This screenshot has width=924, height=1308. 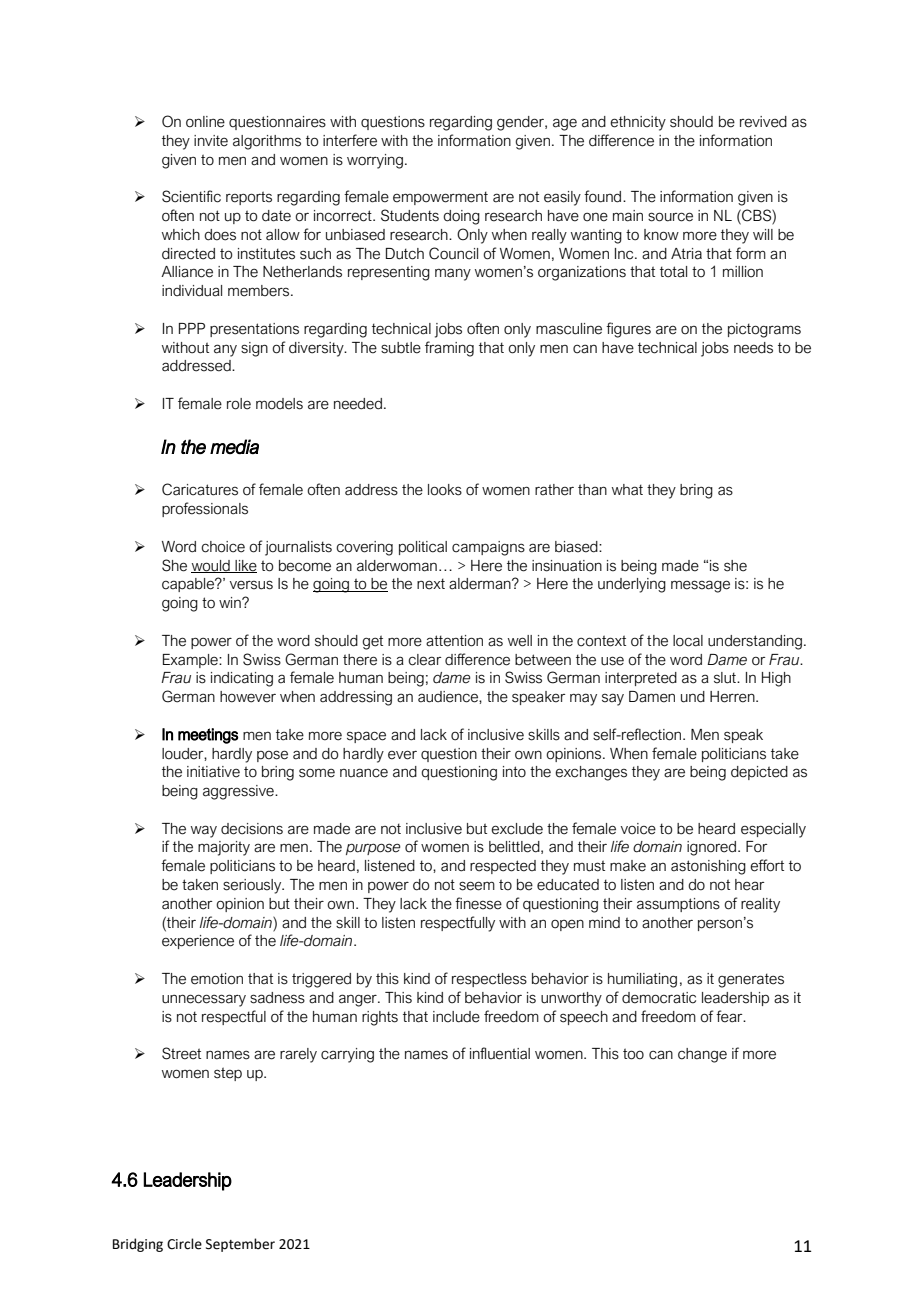 What do you see at coordinates (211, 141) in the screenshot?
I see `invite` at bounding box center [211, 141].
